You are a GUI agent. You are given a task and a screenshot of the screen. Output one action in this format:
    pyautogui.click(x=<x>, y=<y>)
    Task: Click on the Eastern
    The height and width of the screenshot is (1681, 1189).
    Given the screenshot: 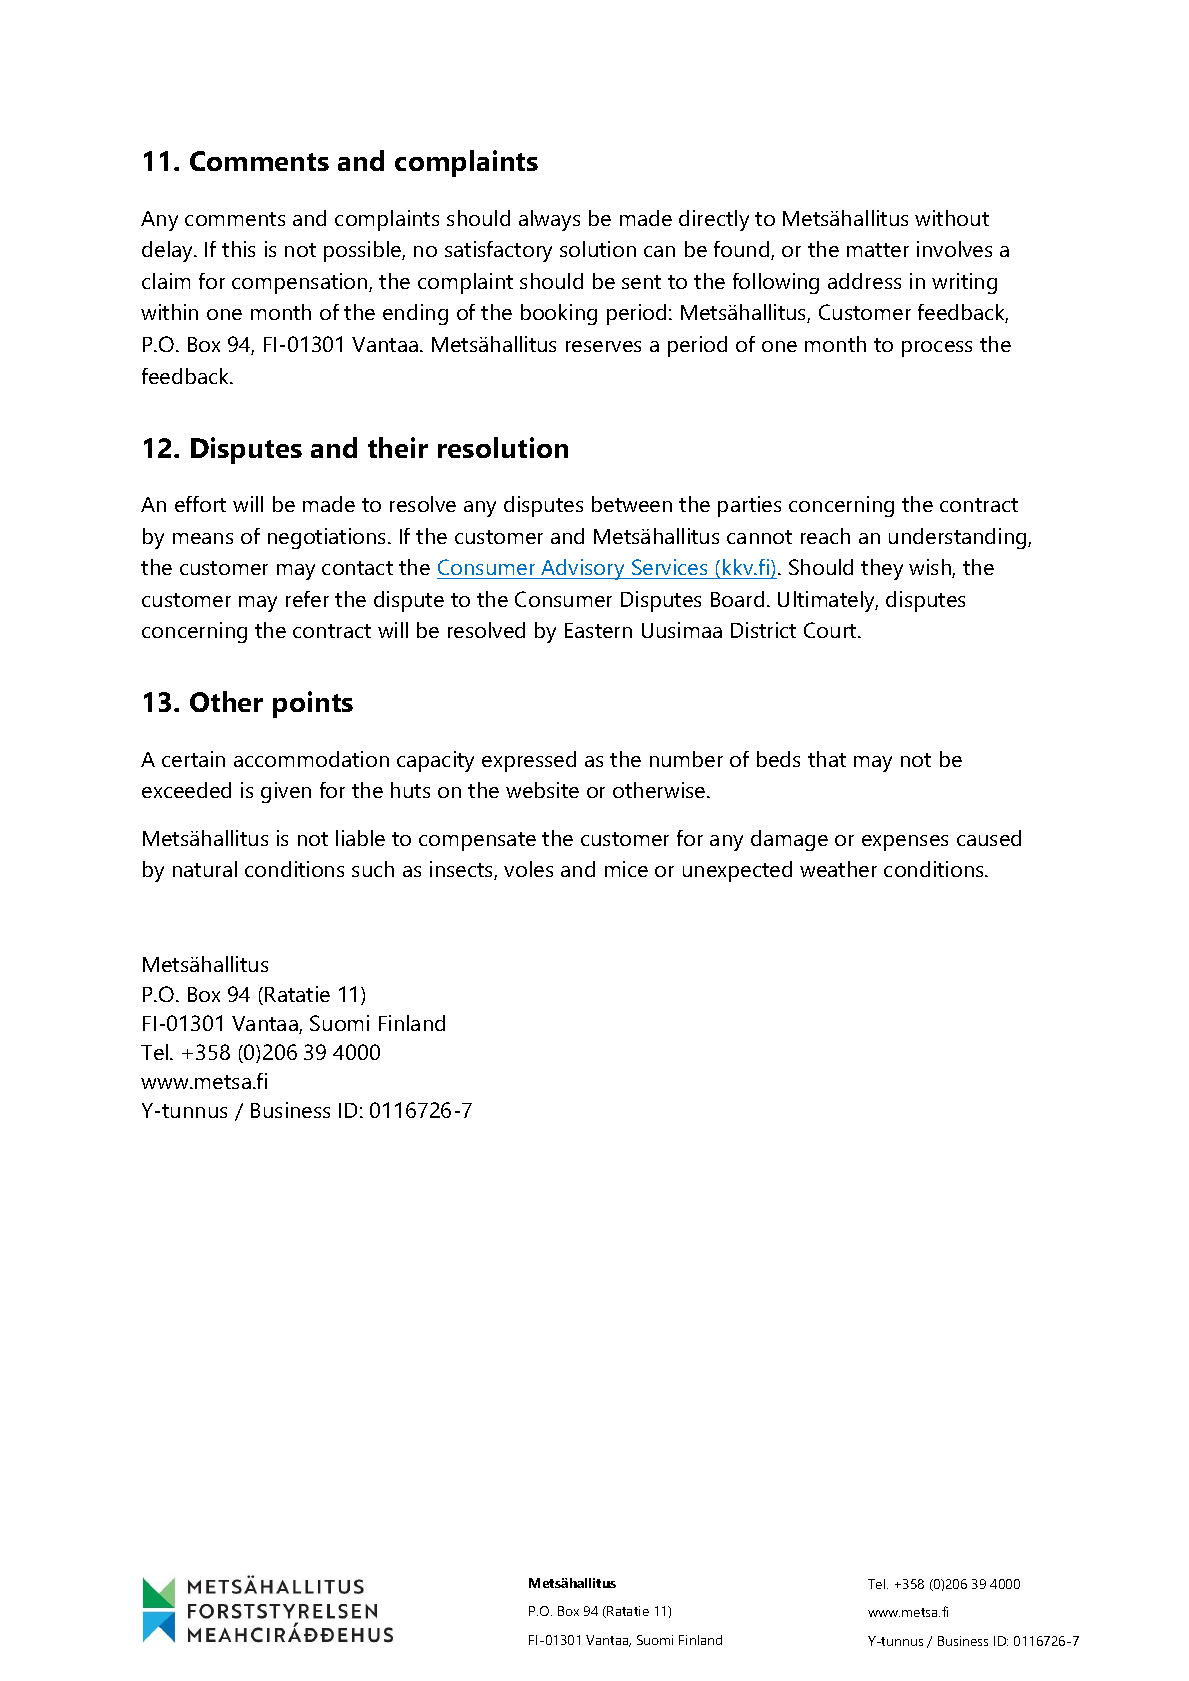 What is the action you would take?
    pyautogui.click(x=598, y=630)
